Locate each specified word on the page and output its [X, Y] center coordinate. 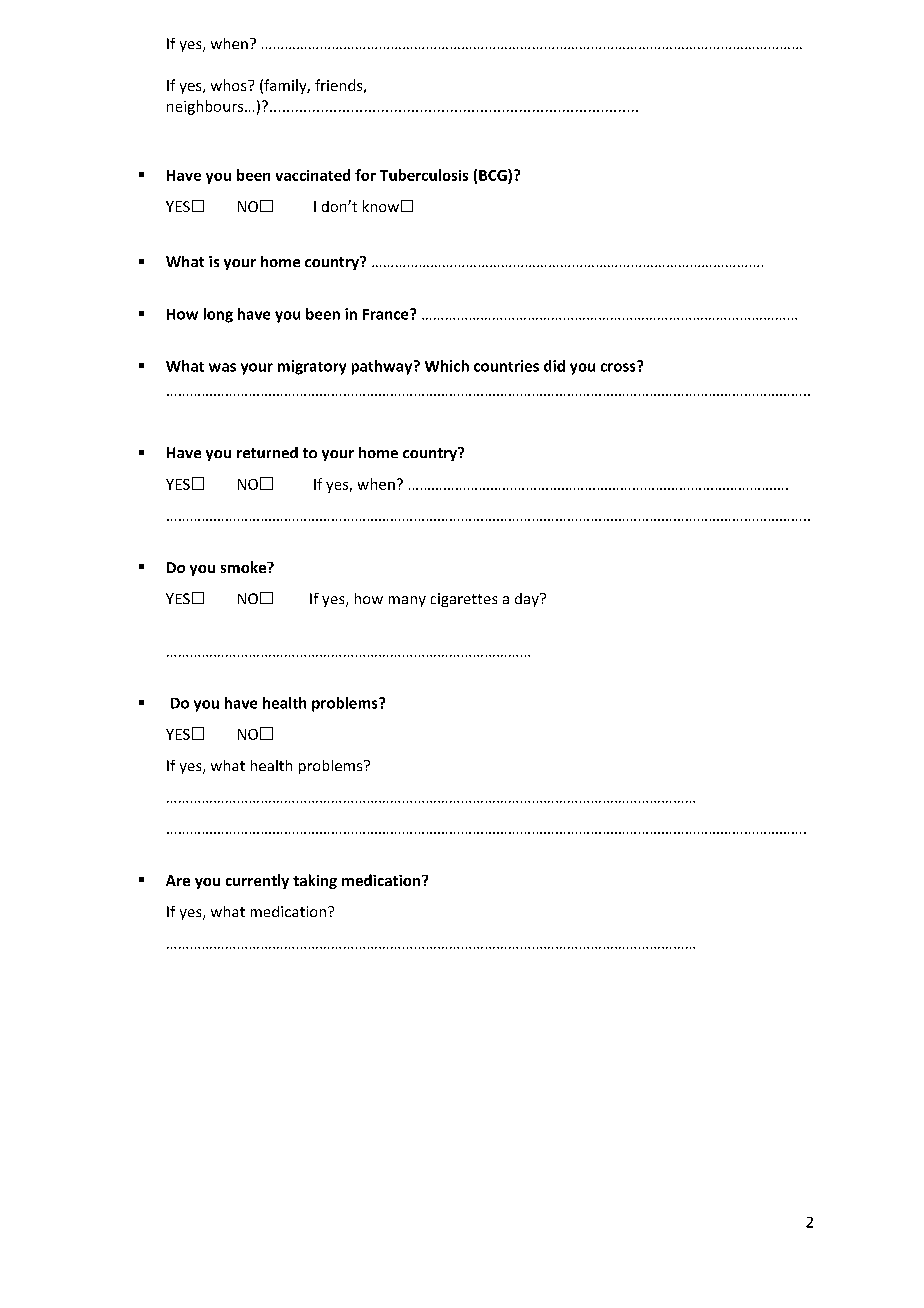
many [407, 601]
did [554, 366]
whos [230, 85]
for [365, 175]
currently [257, 881]
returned [267, 452]
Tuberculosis [424, 175]
